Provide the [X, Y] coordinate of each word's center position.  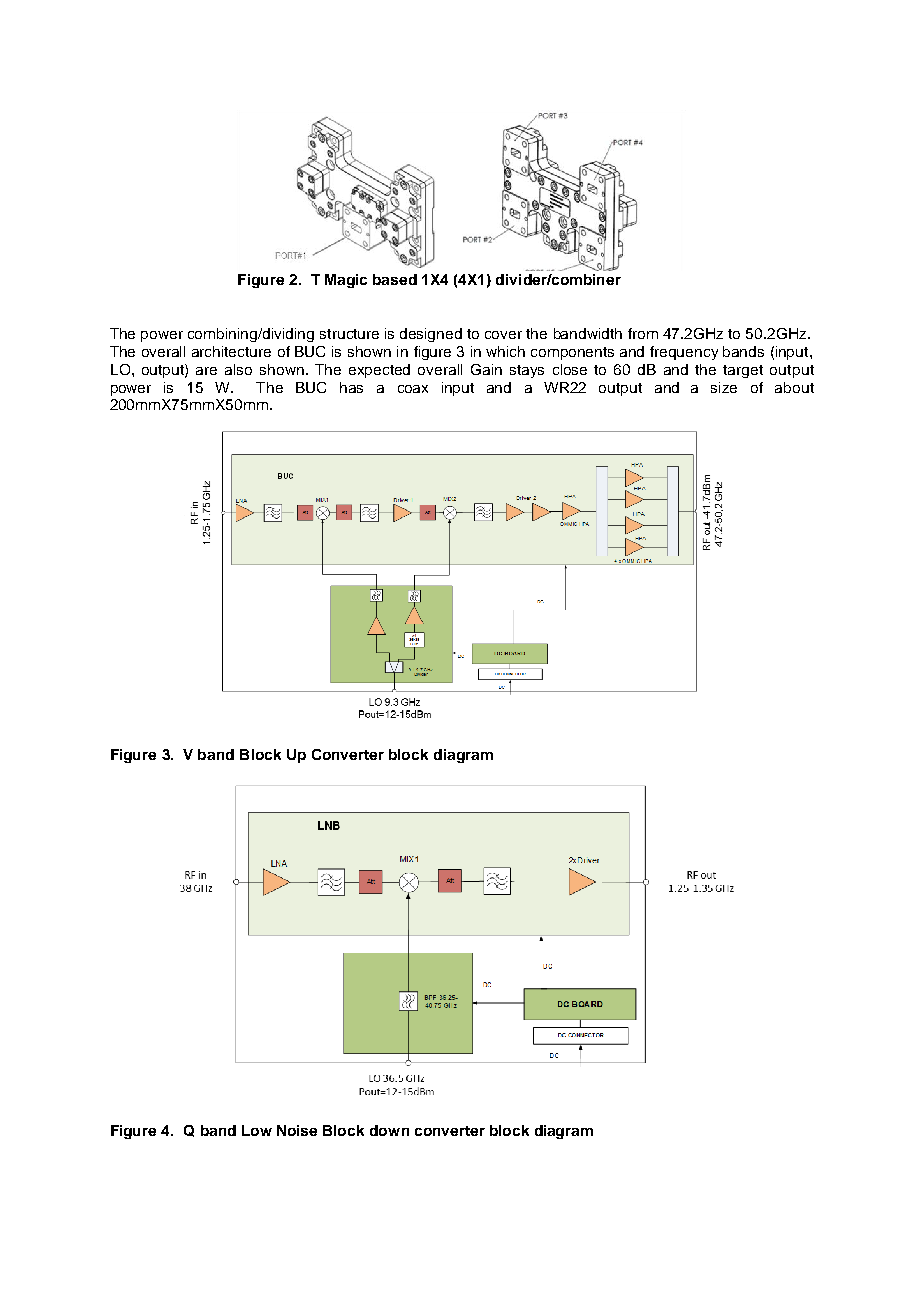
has [351, 387]
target [743, 371]
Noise [297, 1130]
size [724, 387]
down [389, 1130]
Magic [346, 281]
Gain [486, 369]
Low [257, 1130]
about [794, 387]
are [206, 371]
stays [527, 371]
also [238, 369]
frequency [684, 353]
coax [413, 389]
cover [503, 335]
